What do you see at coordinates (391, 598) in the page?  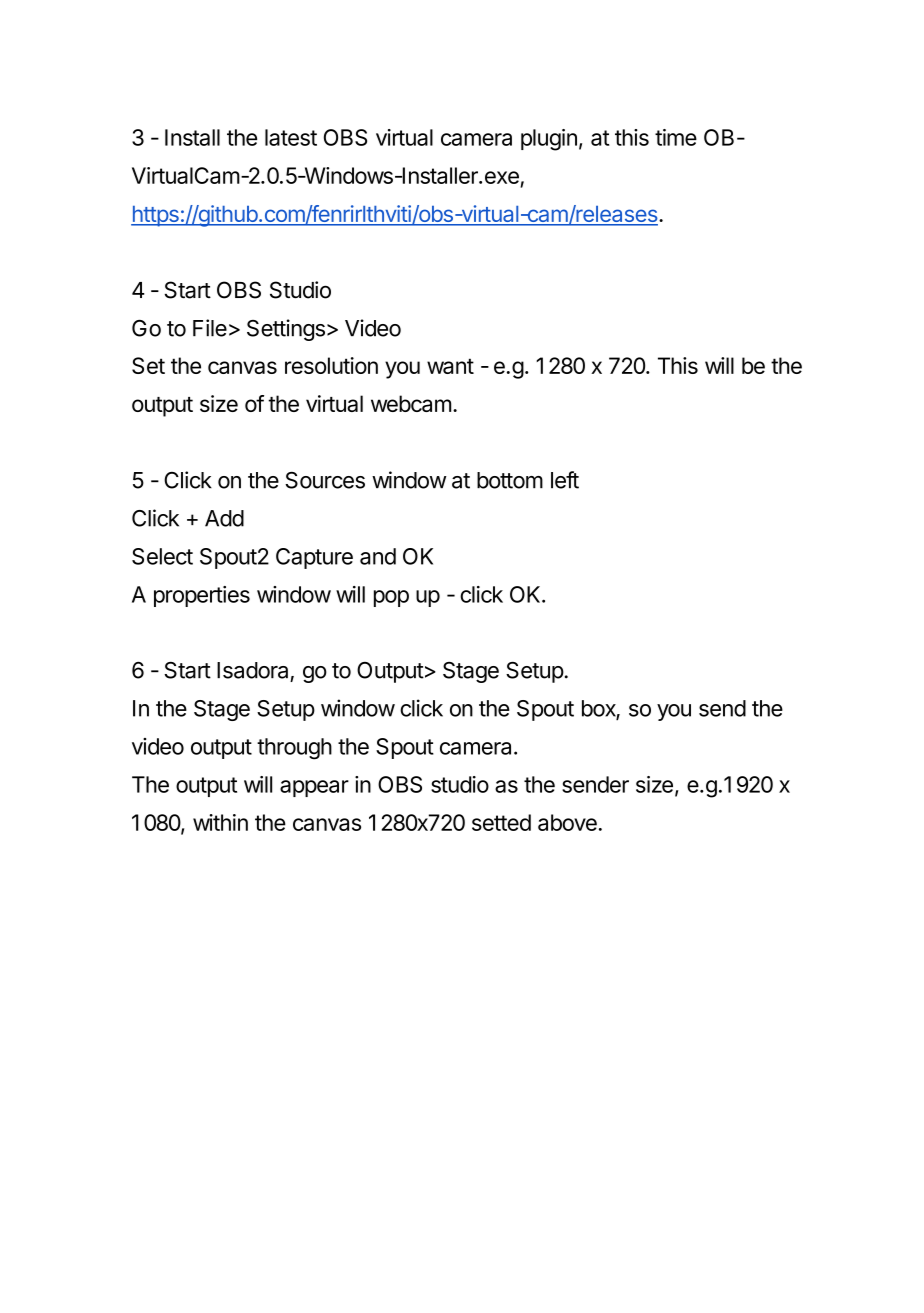 I see `pop` at bounding box center [391, 598].
